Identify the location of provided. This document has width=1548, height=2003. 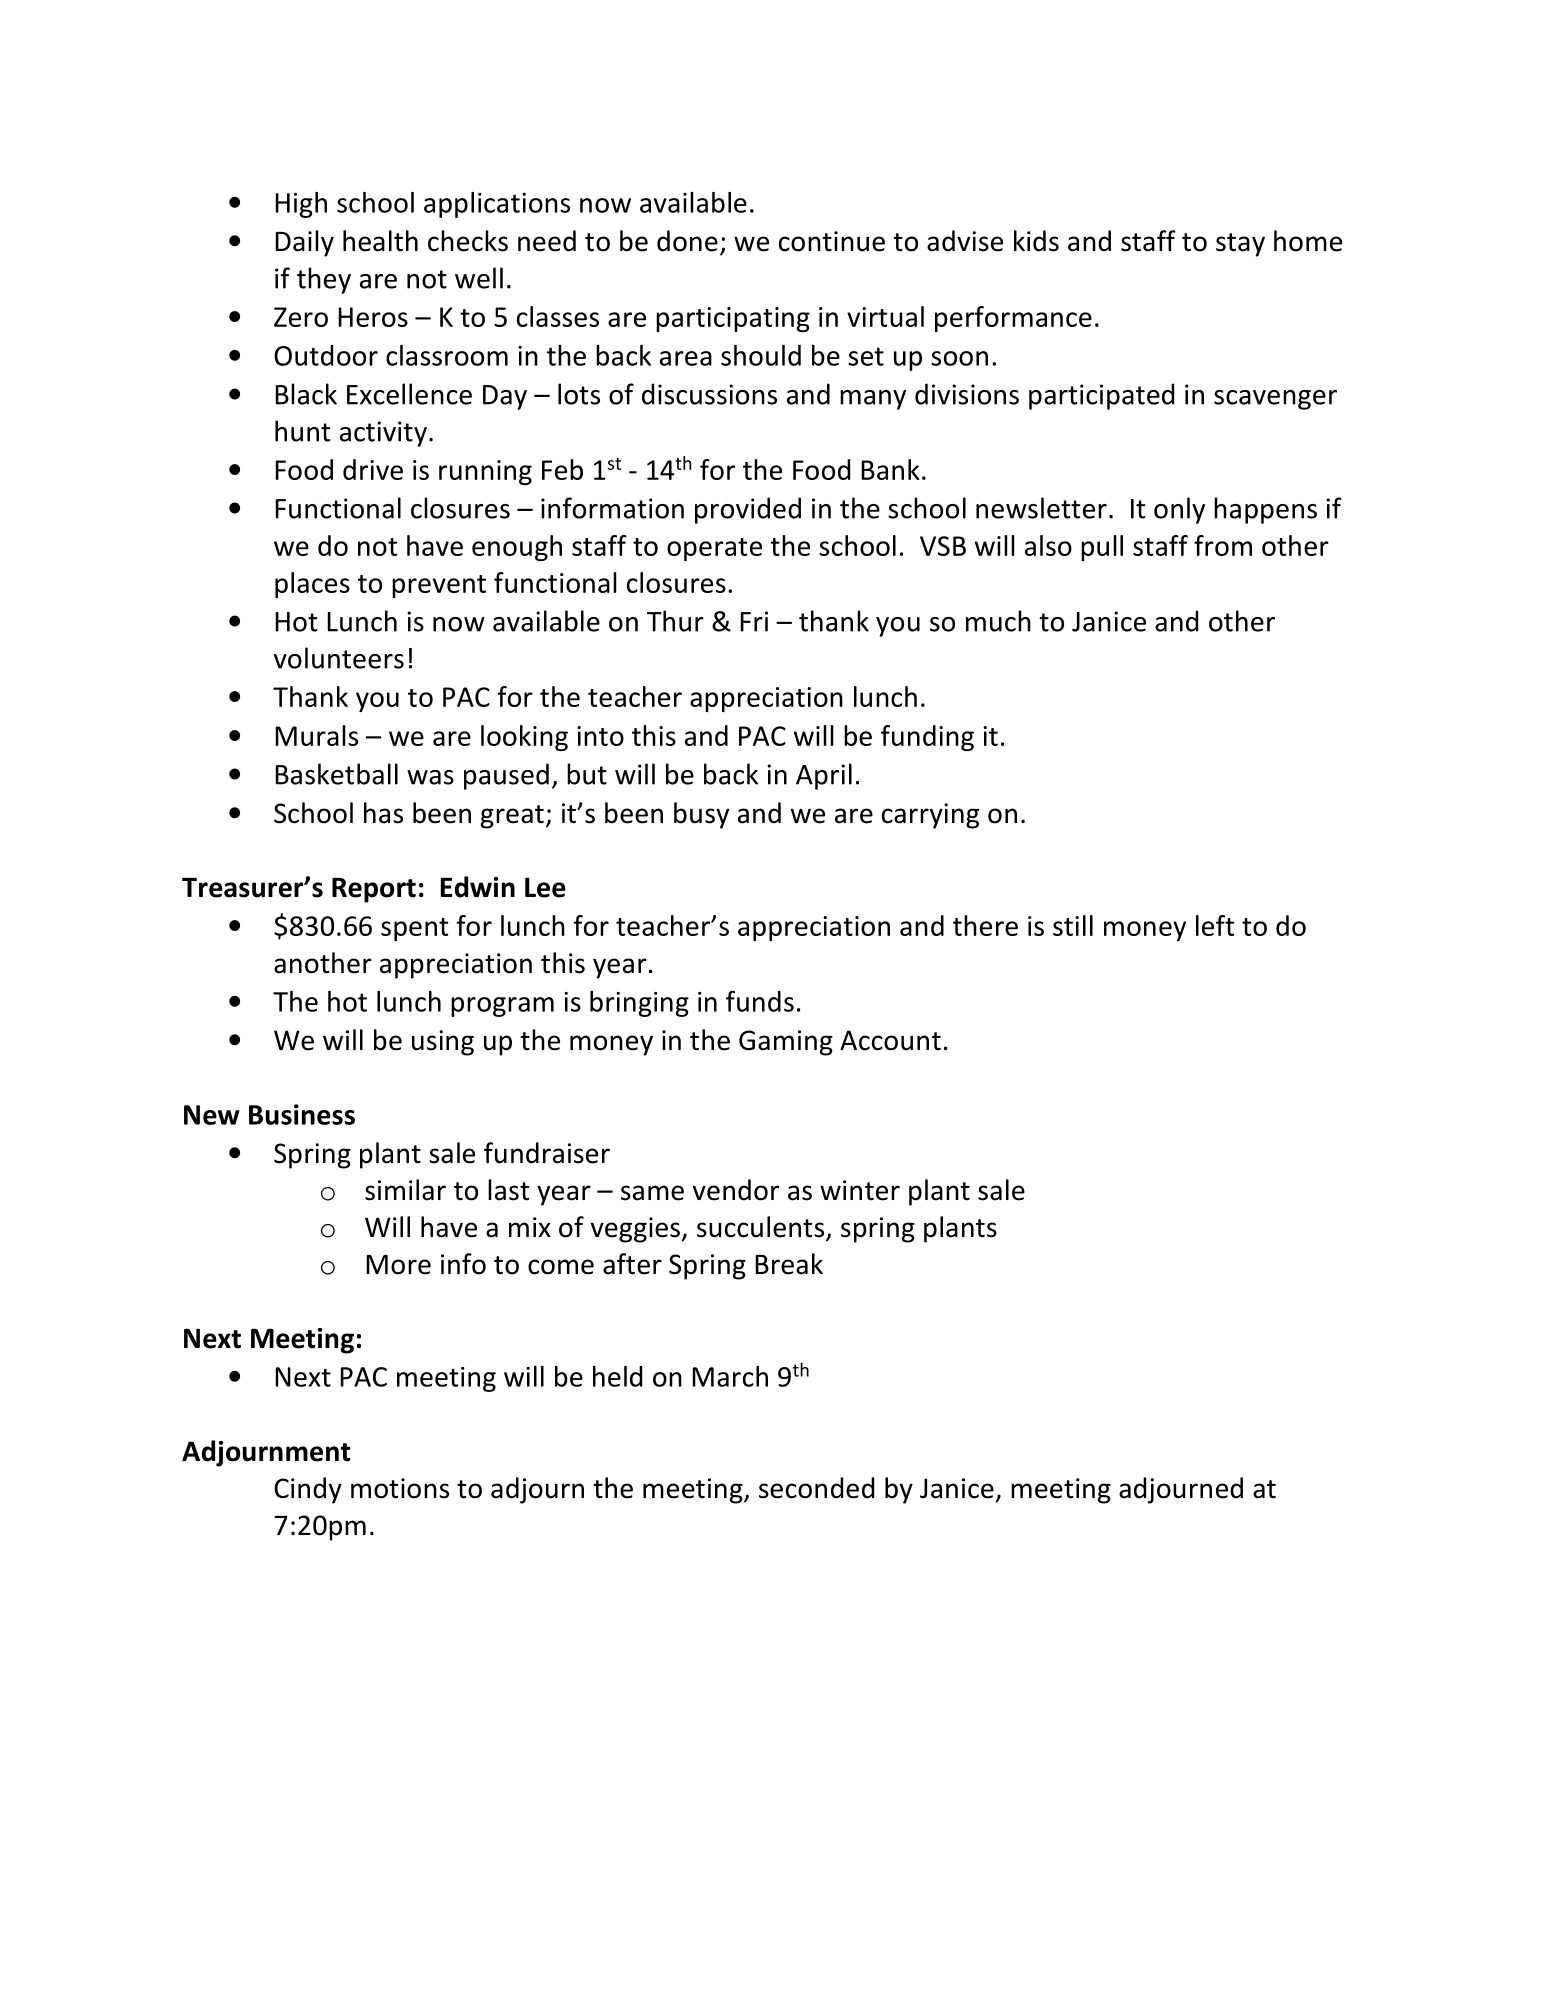
(748, 510).
